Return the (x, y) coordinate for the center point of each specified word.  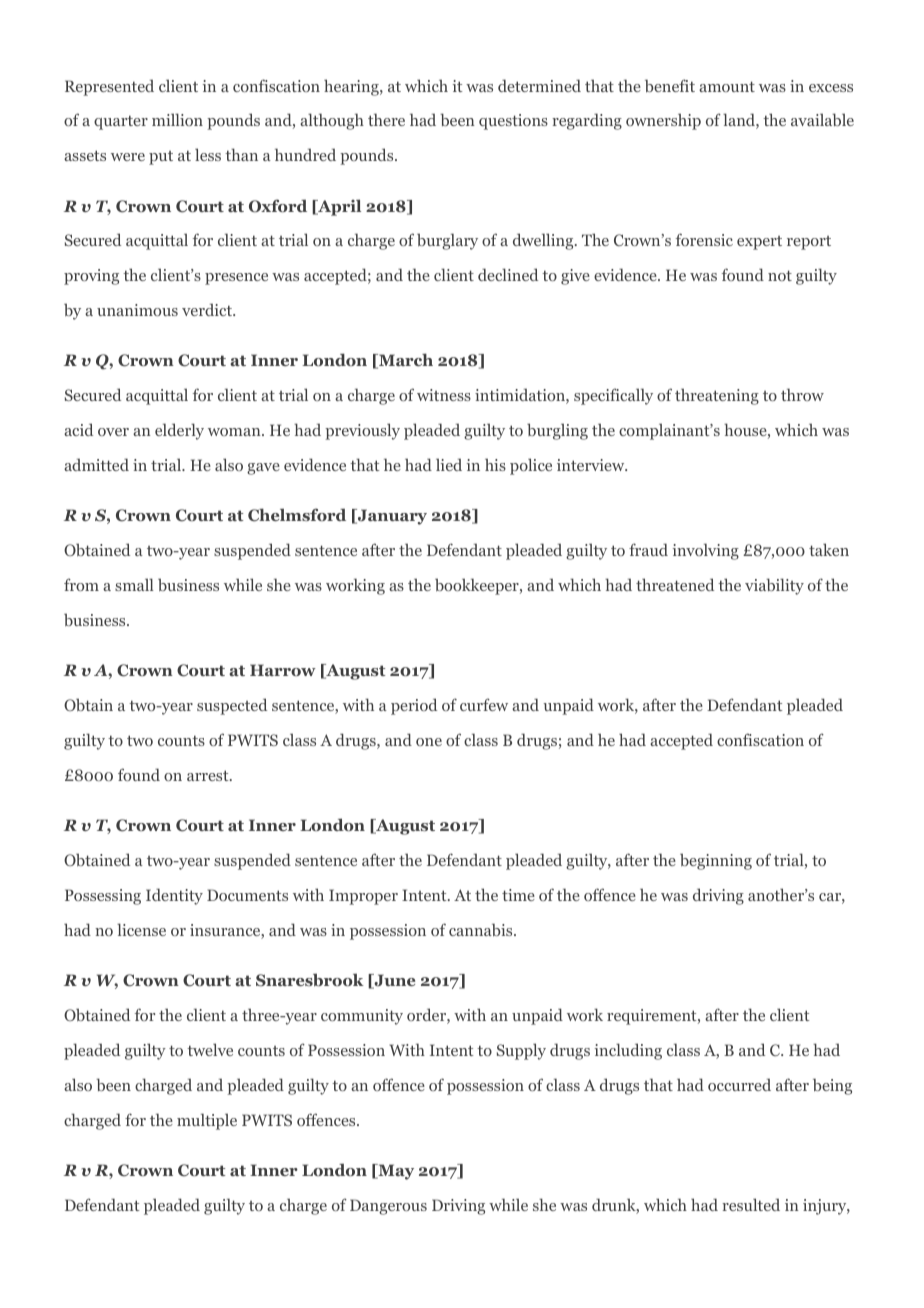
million (177, 119)
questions (513, 122)
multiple (207, 1121)
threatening (717, 396)
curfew (484, 704)
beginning (716, 861)
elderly (179, 431)
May (395, 1172)
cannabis (482, 929)
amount (727, 86)
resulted (751, 1204)
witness (444, 395)
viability (774, 586)
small (134, 584)
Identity (174, 896)
